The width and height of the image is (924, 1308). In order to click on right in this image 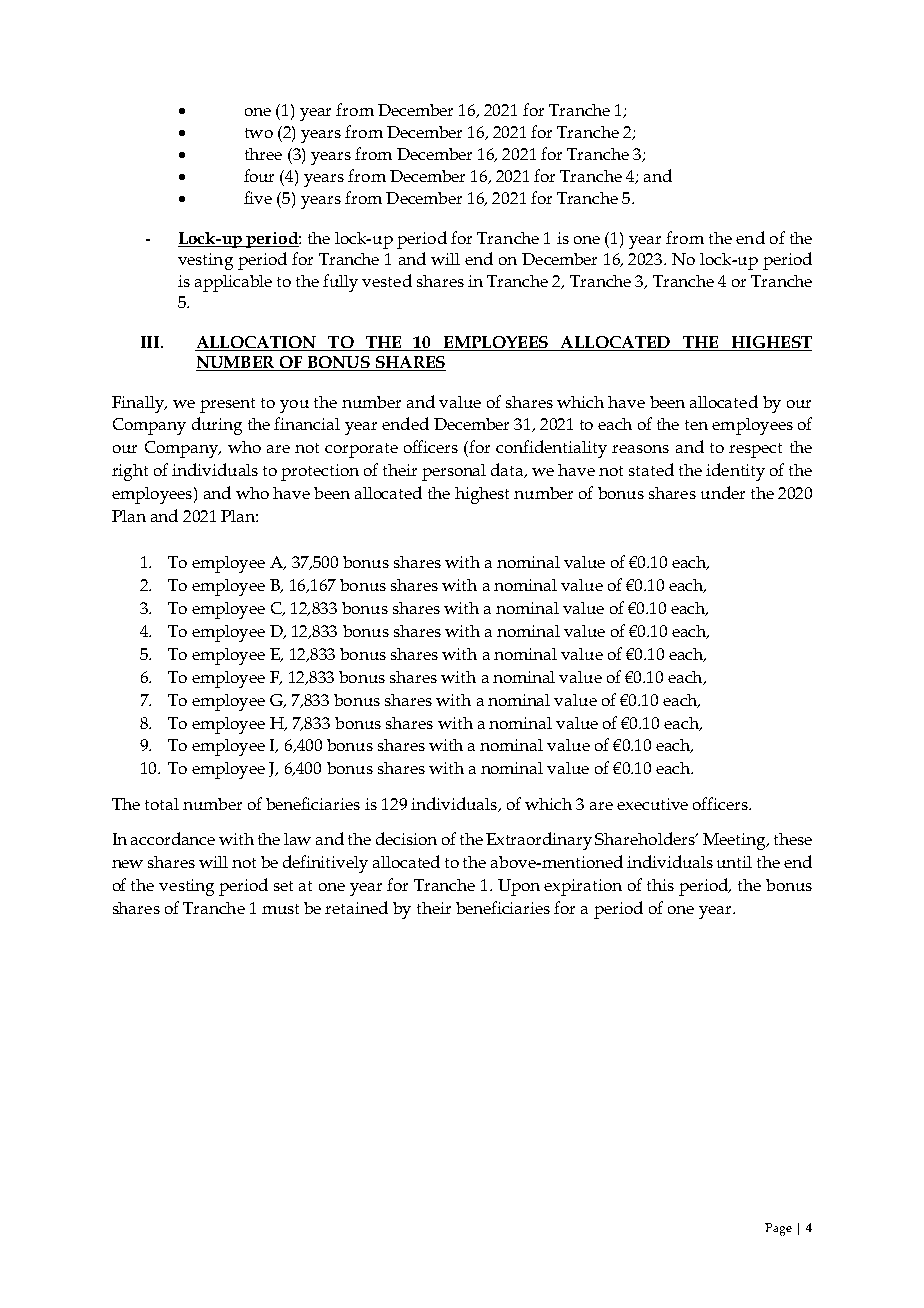, I will do `click(130, 472)`.
